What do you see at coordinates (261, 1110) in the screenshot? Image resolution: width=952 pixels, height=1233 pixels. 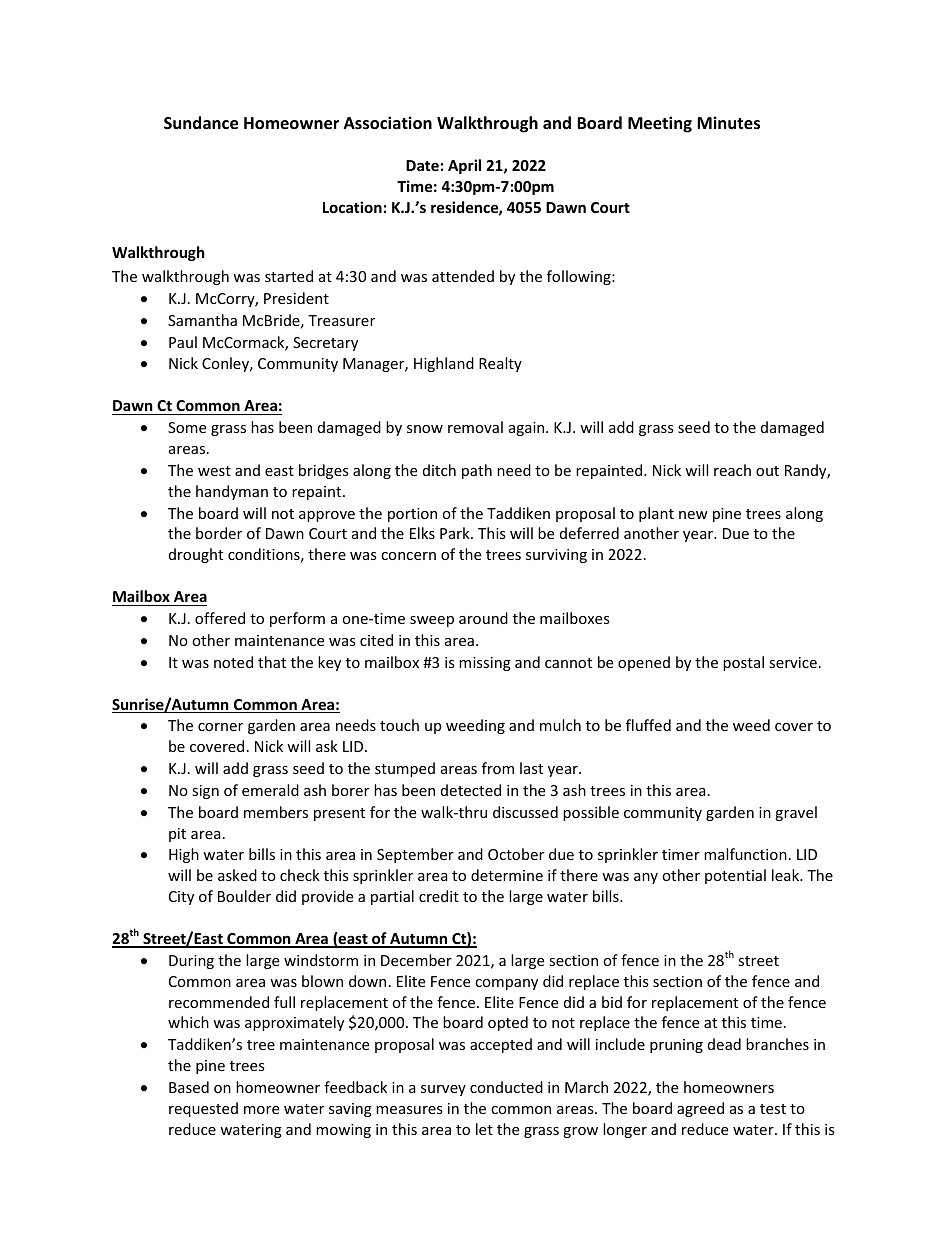 I see `more` at bounding box center [261, 1110].
